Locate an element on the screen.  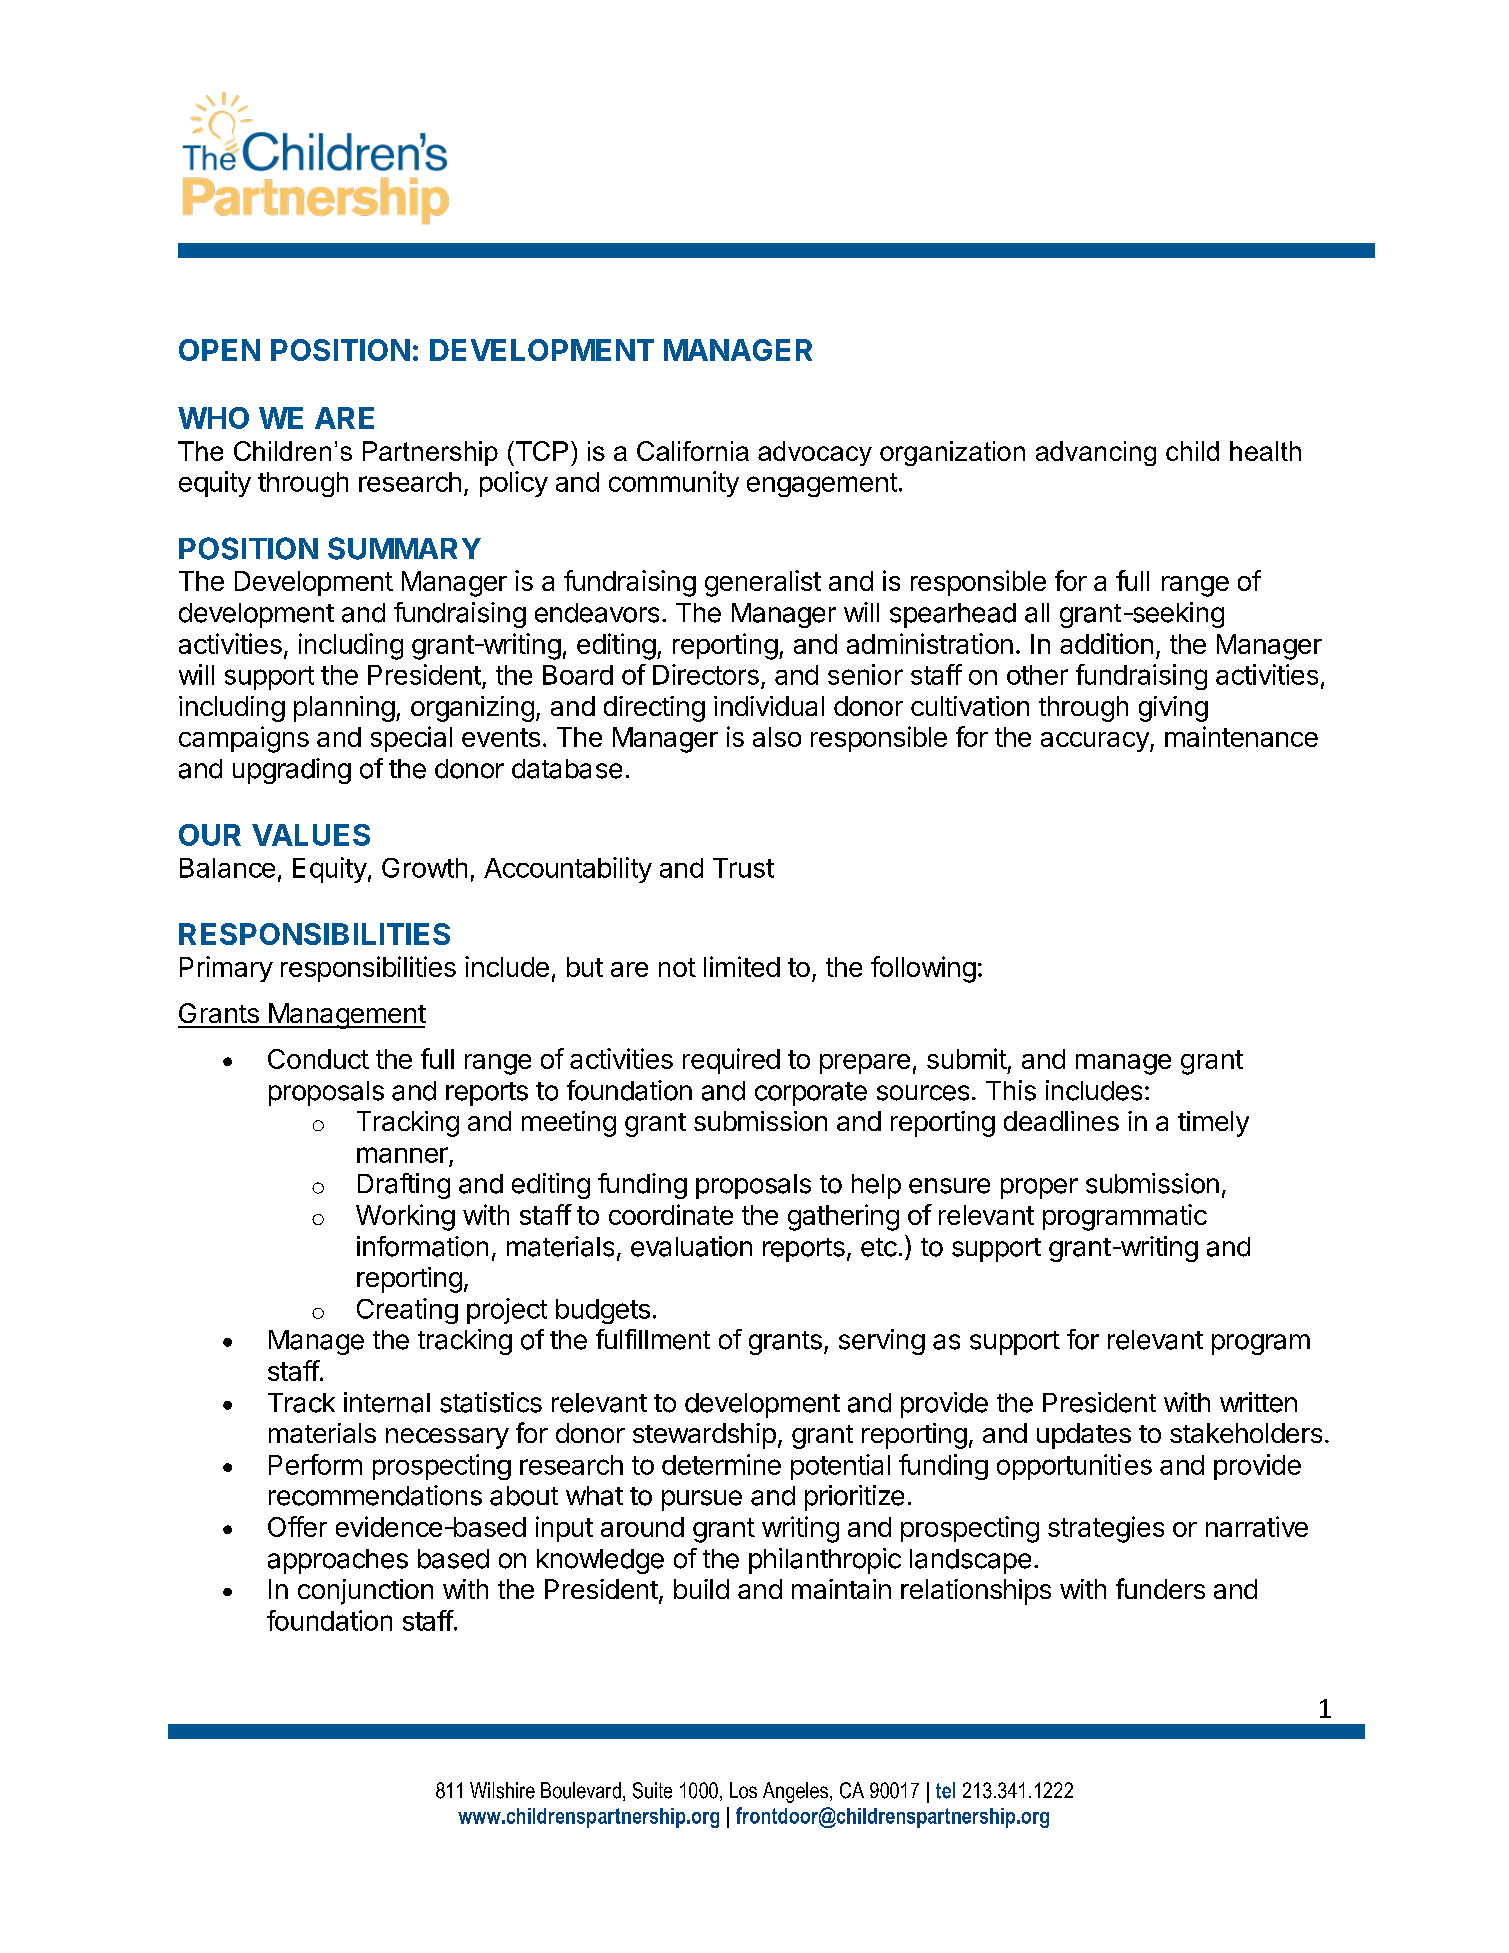
advancing is located at coordinates (1096, 453).
